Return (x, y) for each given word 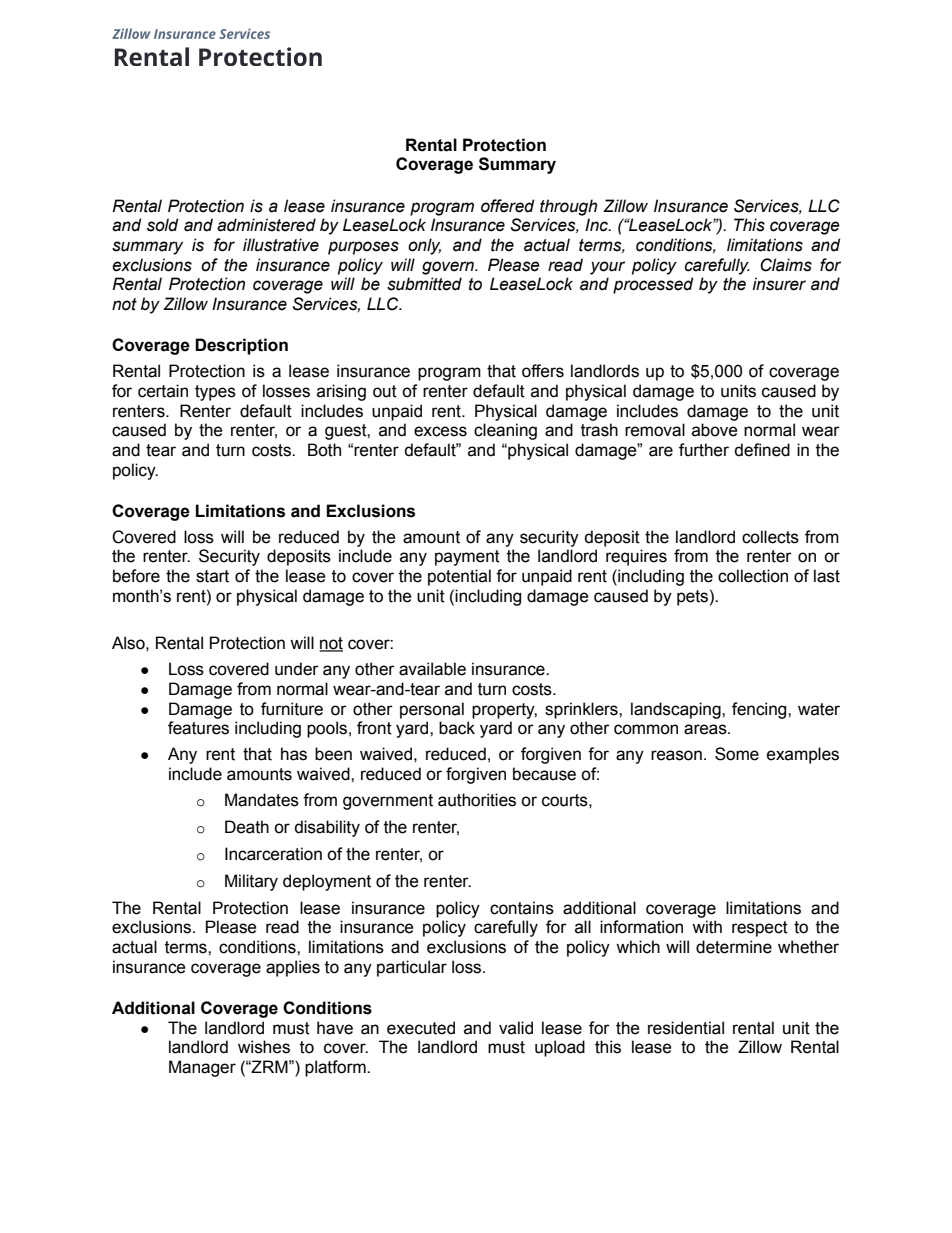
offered (508, 206)
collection (753, 576)
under (297, 669)
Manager (202, 1068)
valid (516, 1028)
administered (266, 225)
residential (686, 1028)
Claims (786, 265)
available (432, 669)
